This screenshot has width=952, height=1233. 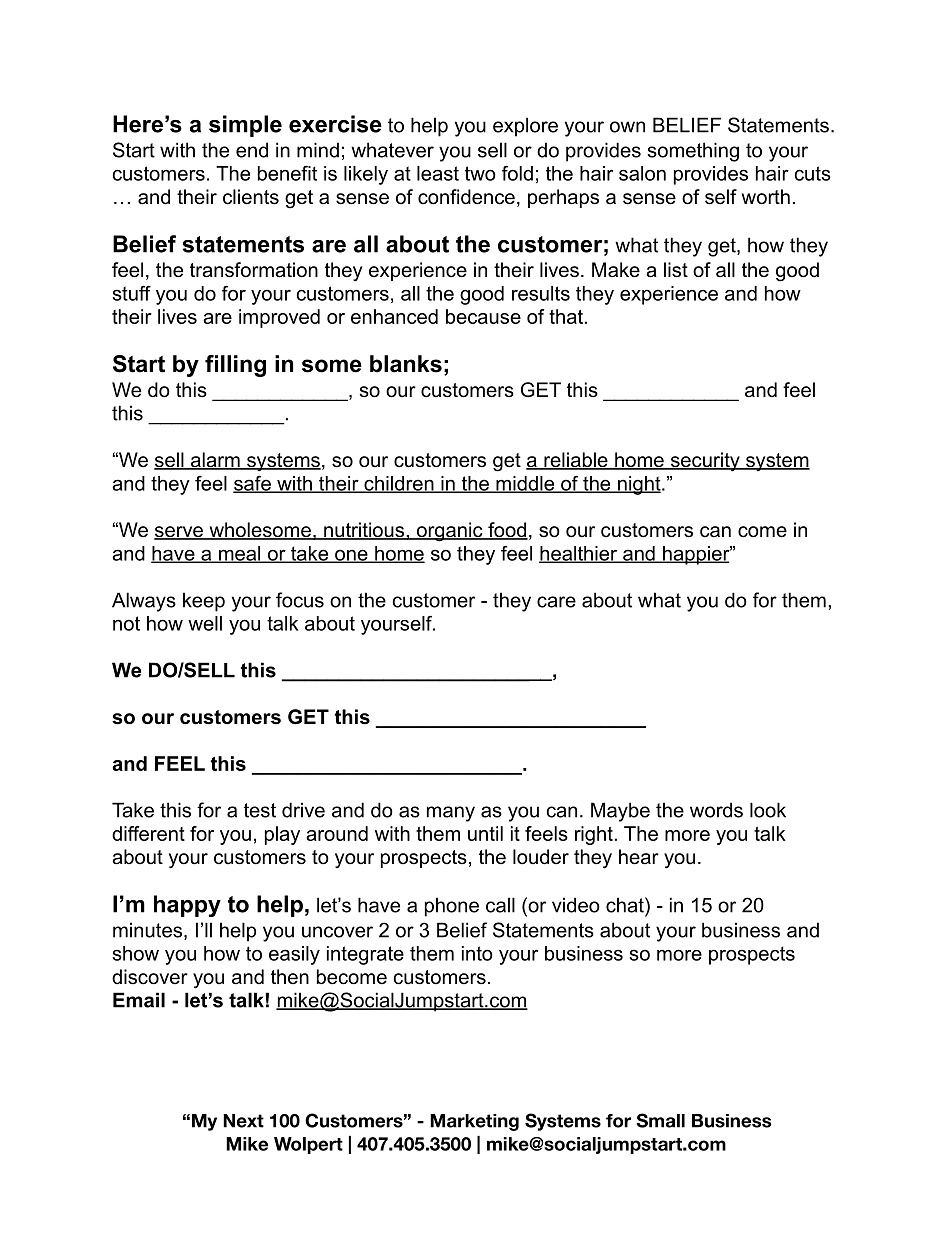 What do you see at coordinates (474, 1122) in the screenshot?
I see `Marketing` at bounding box center [474, 1122].
